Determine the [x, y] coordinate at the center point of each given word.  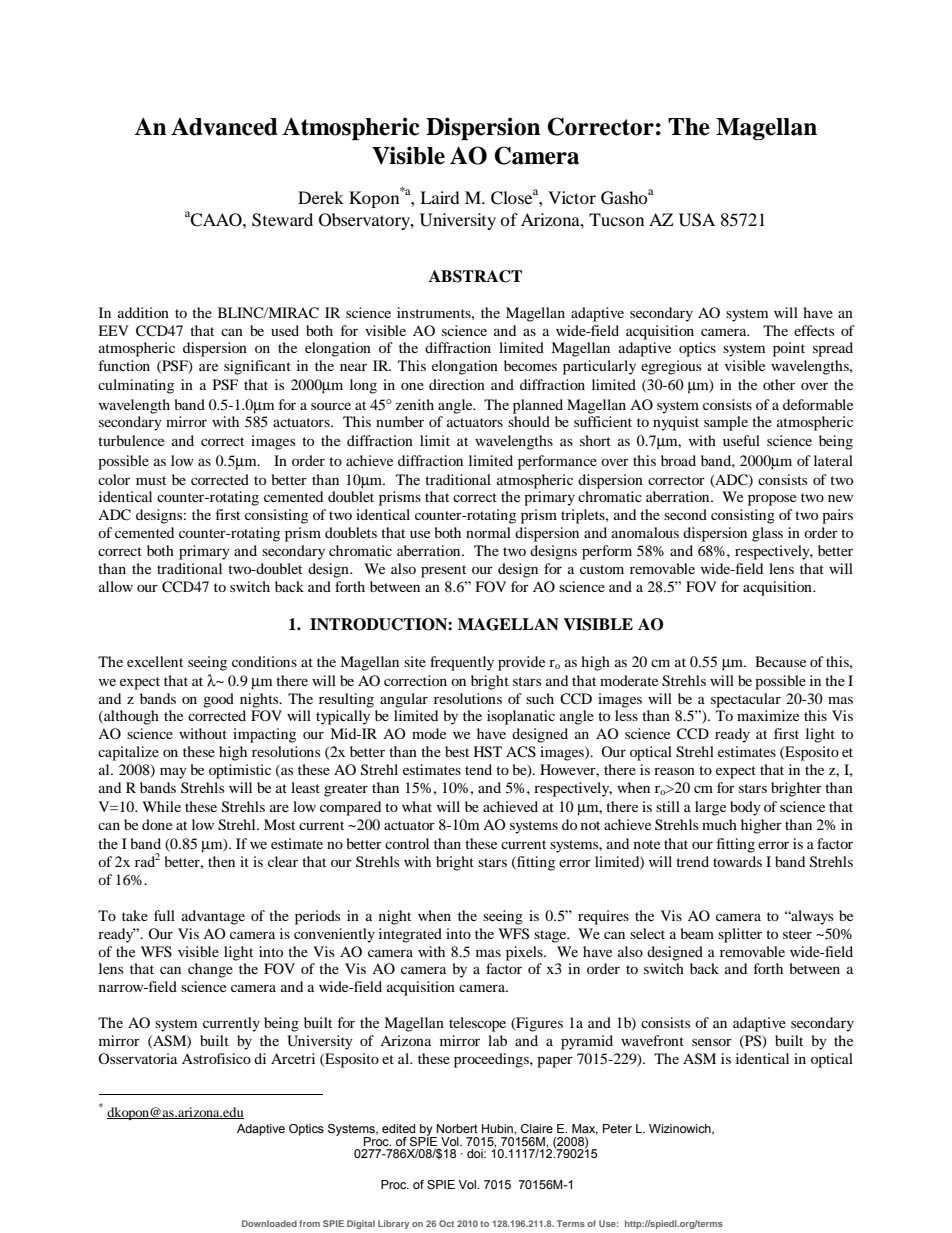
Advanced [224, 127]
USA [697, 220]
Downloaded [269, 1223]
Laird [440, 197]
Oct [446, 1223]
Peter [617, 1128]
